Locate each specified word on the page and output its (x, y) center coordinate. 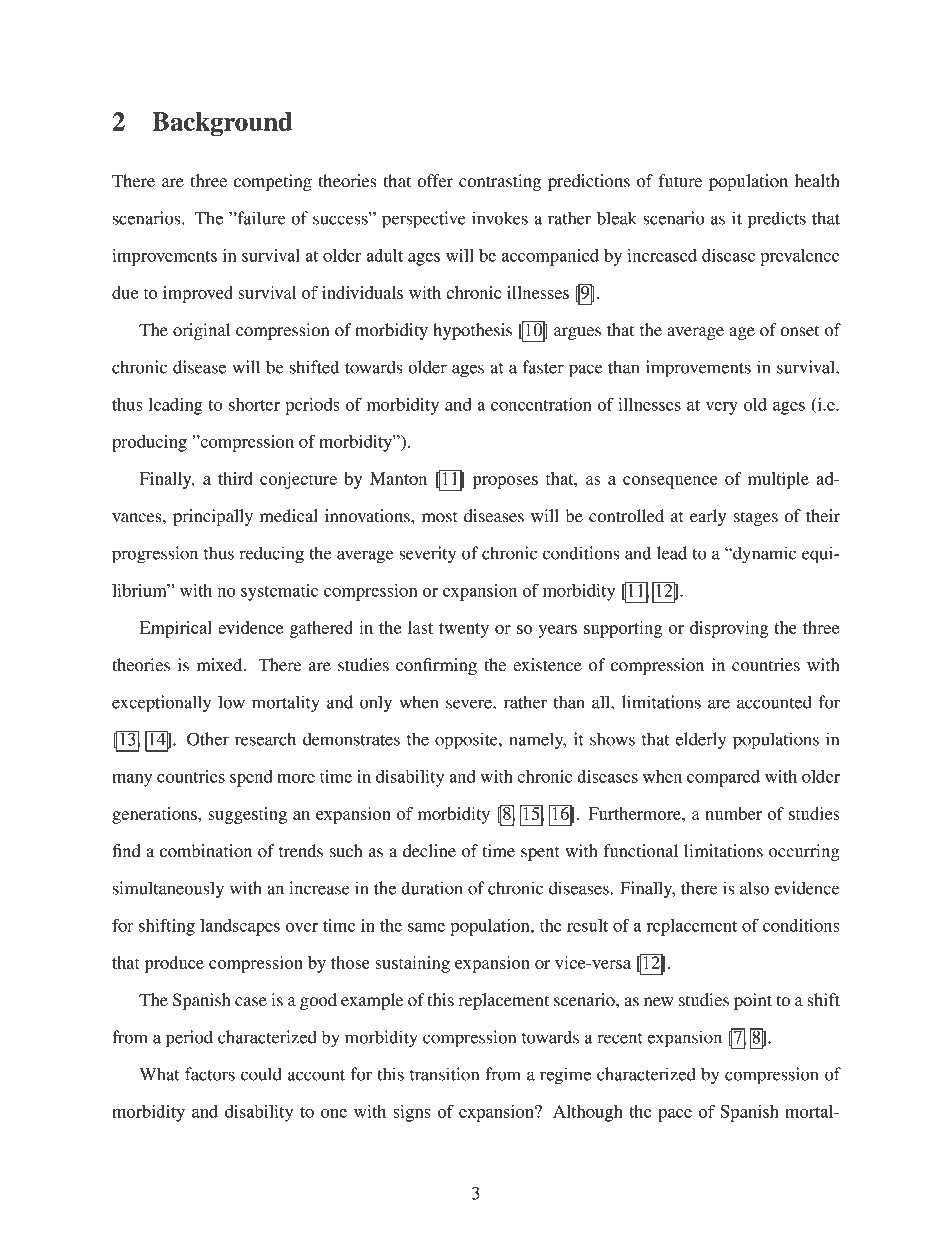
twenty (464, 630)
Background (222, 124)
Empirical (176, 629)
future (680, 181)
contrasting (500, 182)
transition (444, 1074)
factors (210, 1074)
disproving (729, 629)
